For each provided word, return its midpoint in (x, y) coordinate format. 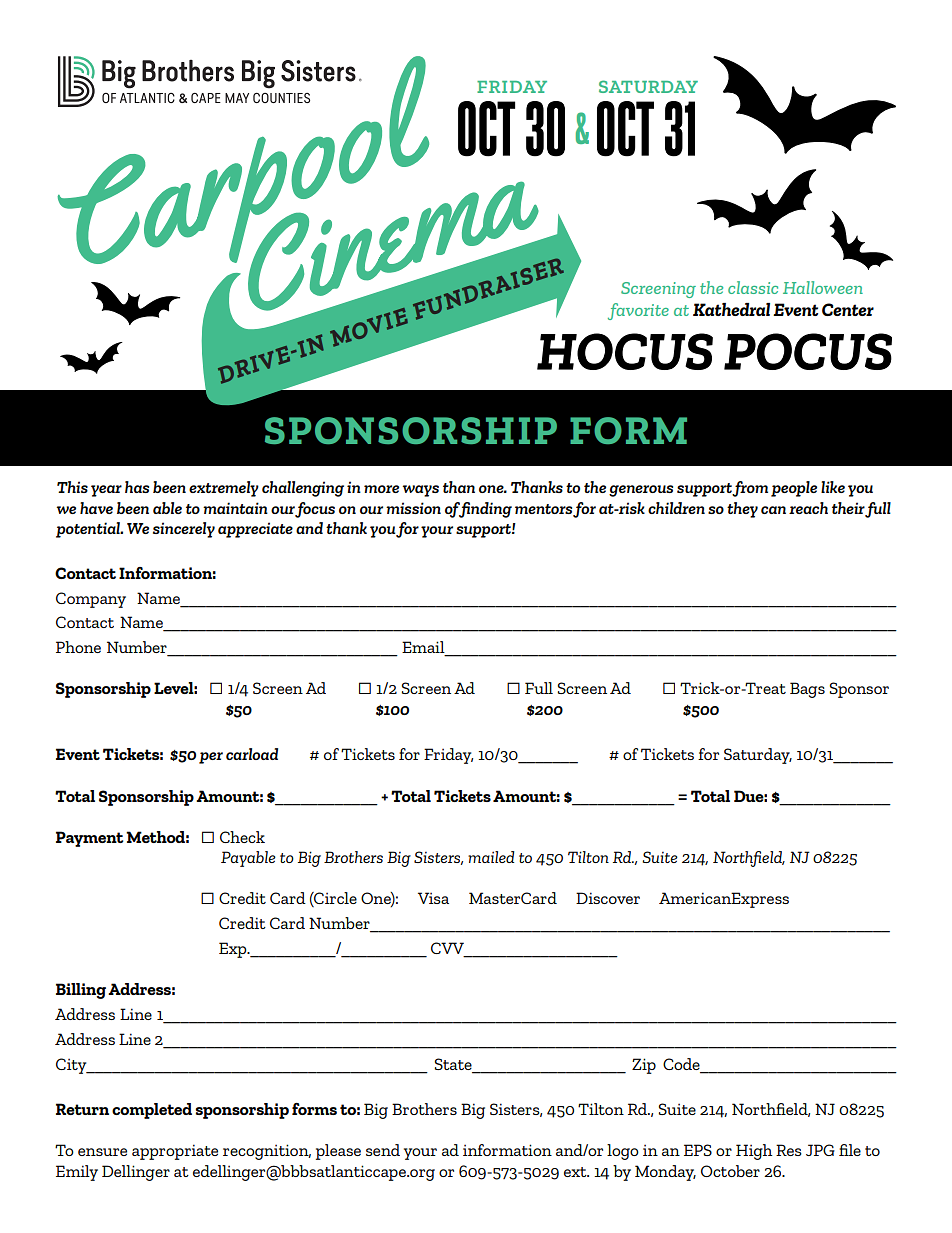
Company (91, 600)
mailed (491, 857)
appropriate (175, 1152)
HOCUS (625, 351)
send (383, 1150)
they (742, 510)
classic (753, 287)
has (137, 487)
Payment (90, 839)
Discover (608, 898)
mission (413, 508)
